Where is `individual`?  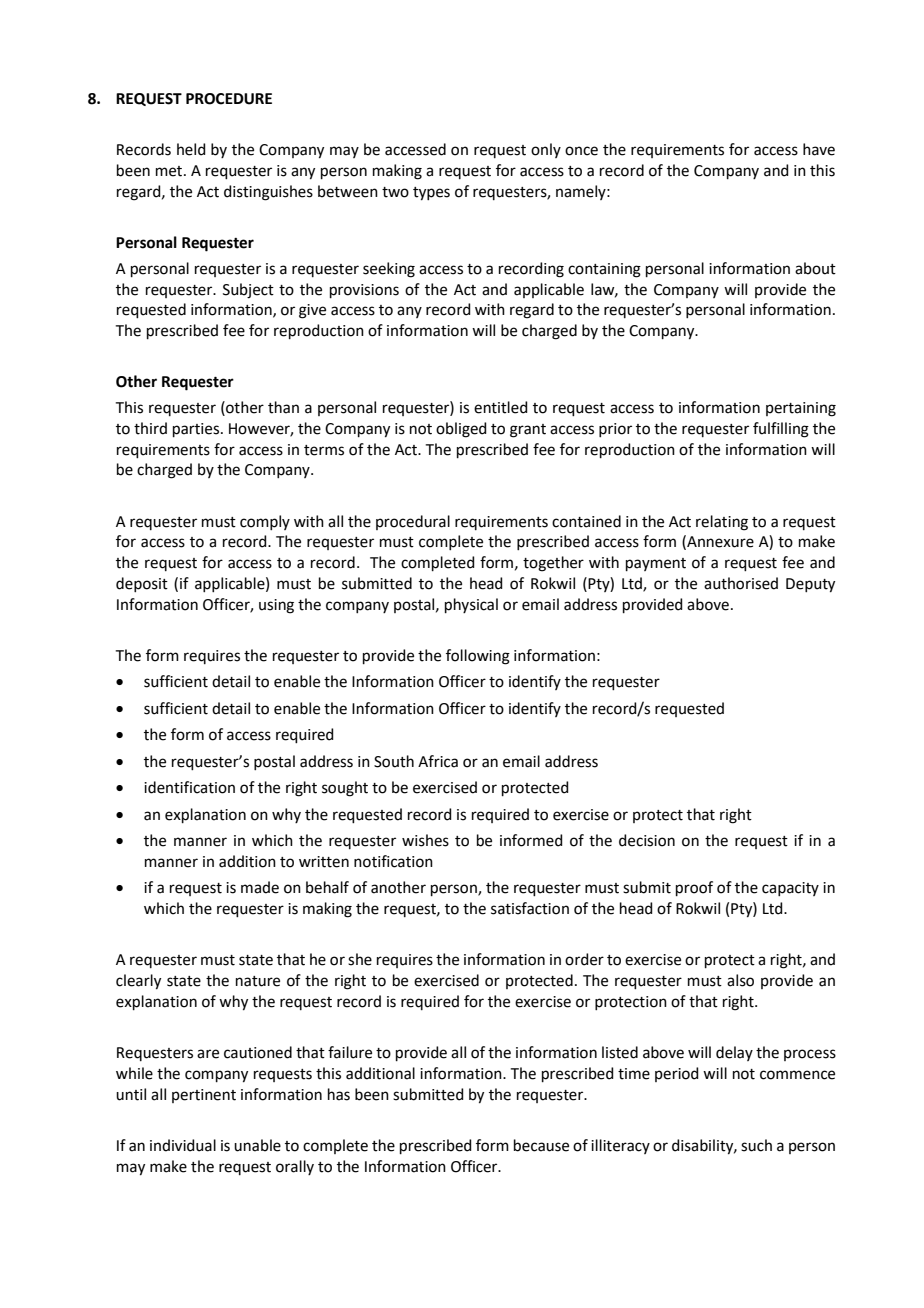 individual is located at coordinates (183, 1145).
